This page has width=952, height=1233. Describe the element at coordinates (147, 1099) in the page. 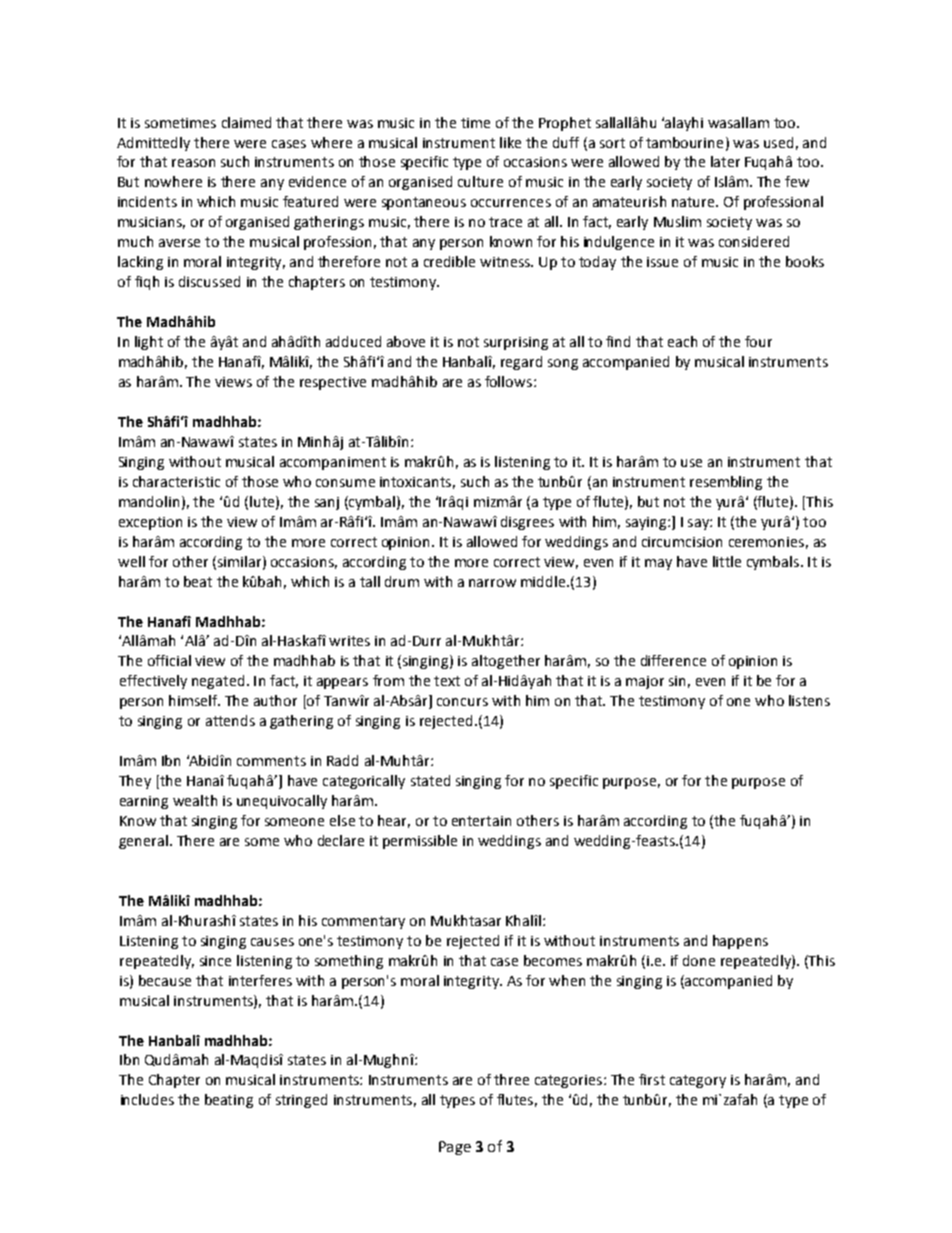

I see `includes` at that location.
